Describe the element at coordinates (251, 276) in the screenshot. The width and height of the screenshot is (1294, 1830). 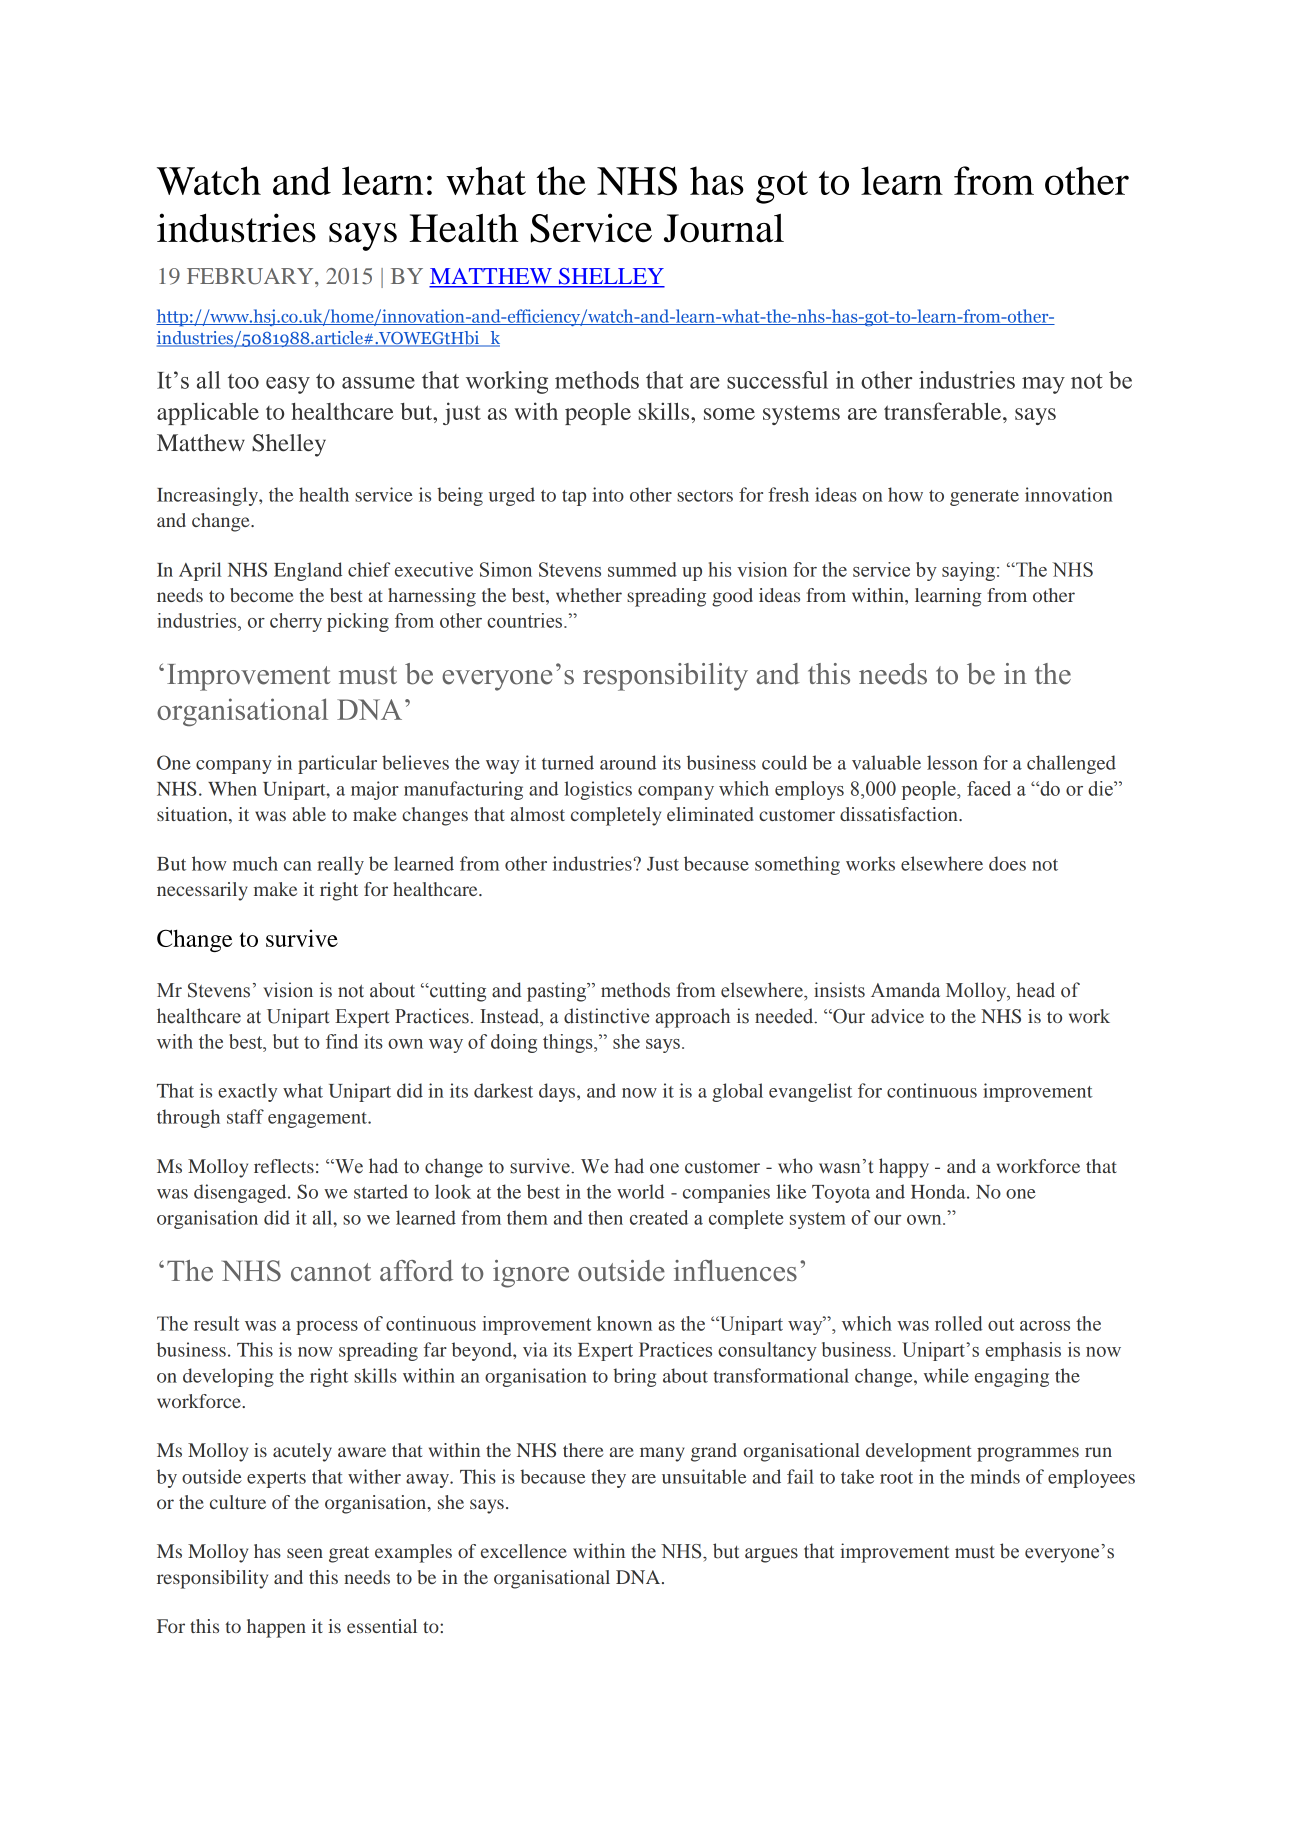
I see `FEBRUARY` at that location.
